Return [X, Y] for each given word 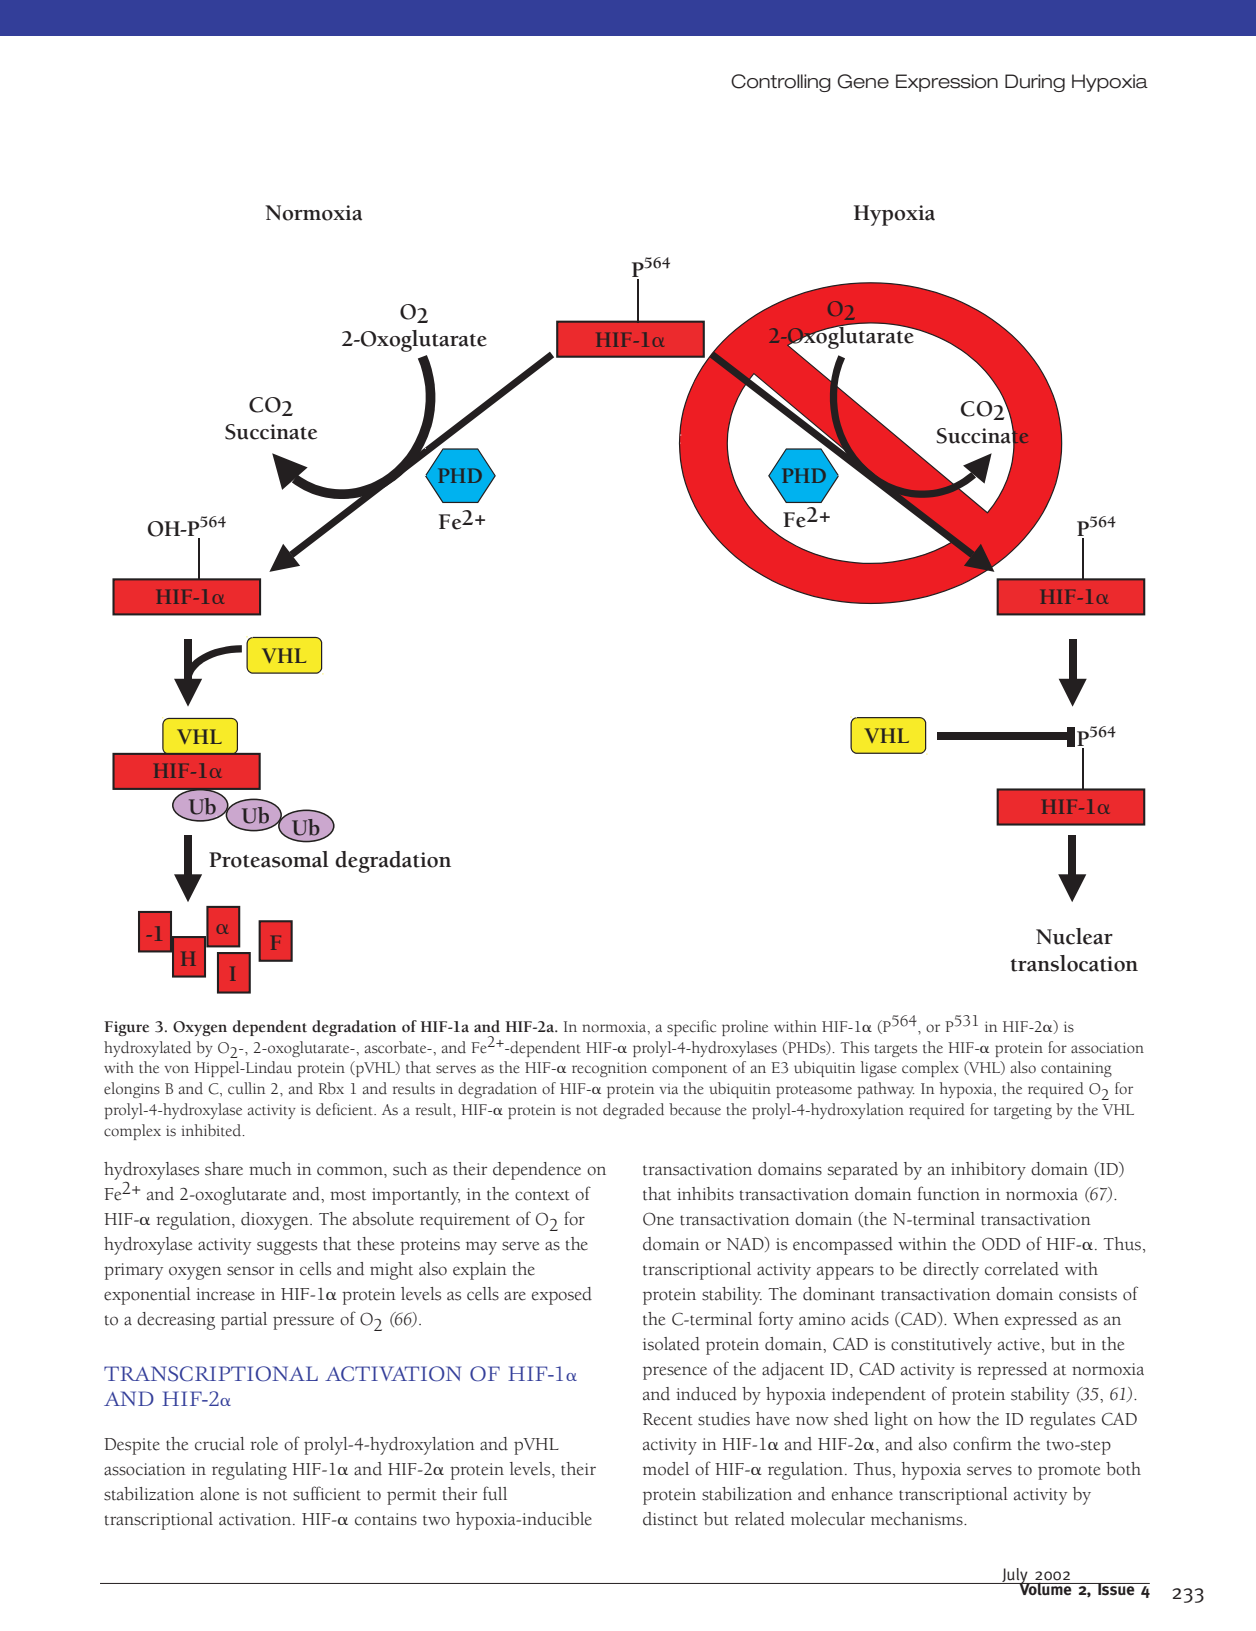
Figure [126, 1028]
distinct [670, 1519]
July [1015, 1577]
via [668, 1089]
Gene [863, 81]
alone [219, 1494]
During [1035, 83]
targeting [1023, 1111]
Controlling [781, 83]
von [176, 1069]
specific [691, 1028]
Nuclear [1074, 936]
